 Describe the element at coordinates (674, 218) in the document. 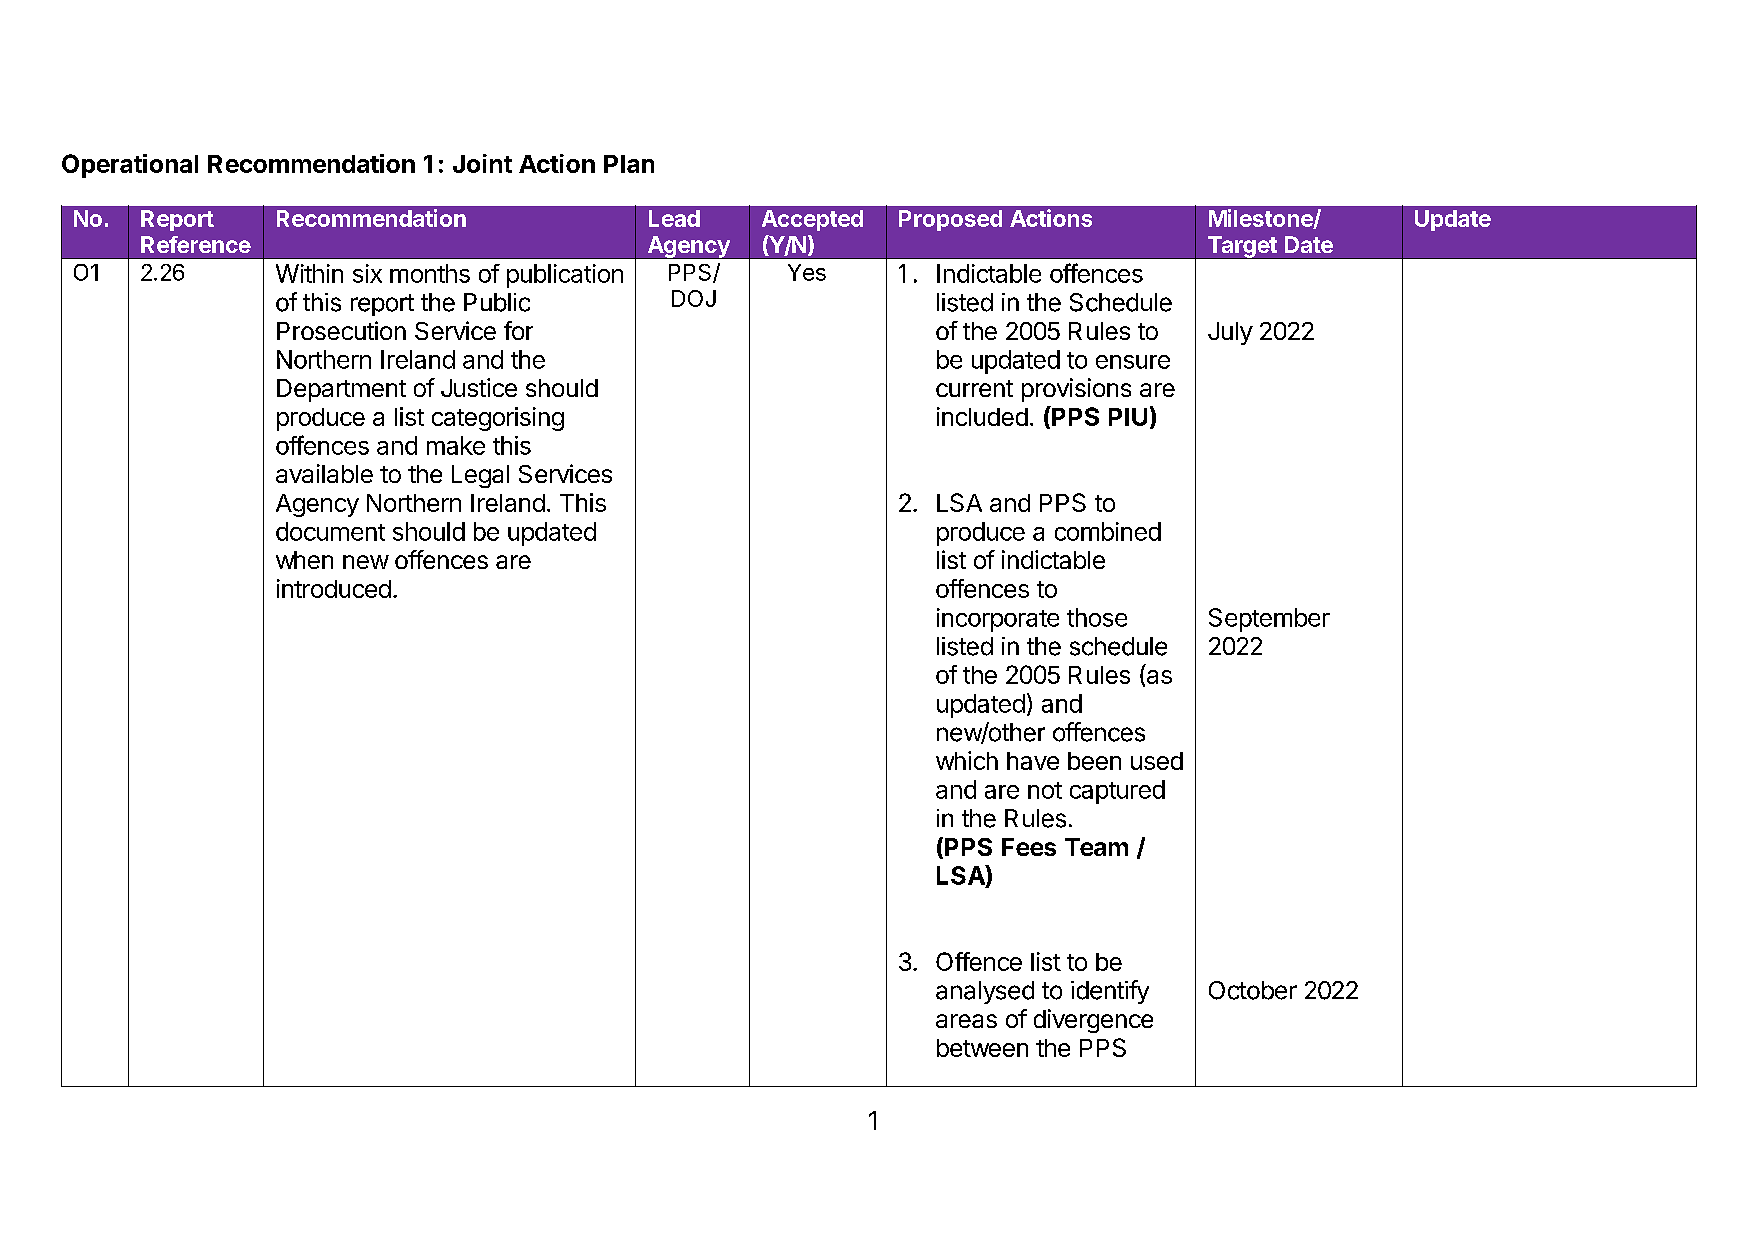

I see `Lead` at that location.
